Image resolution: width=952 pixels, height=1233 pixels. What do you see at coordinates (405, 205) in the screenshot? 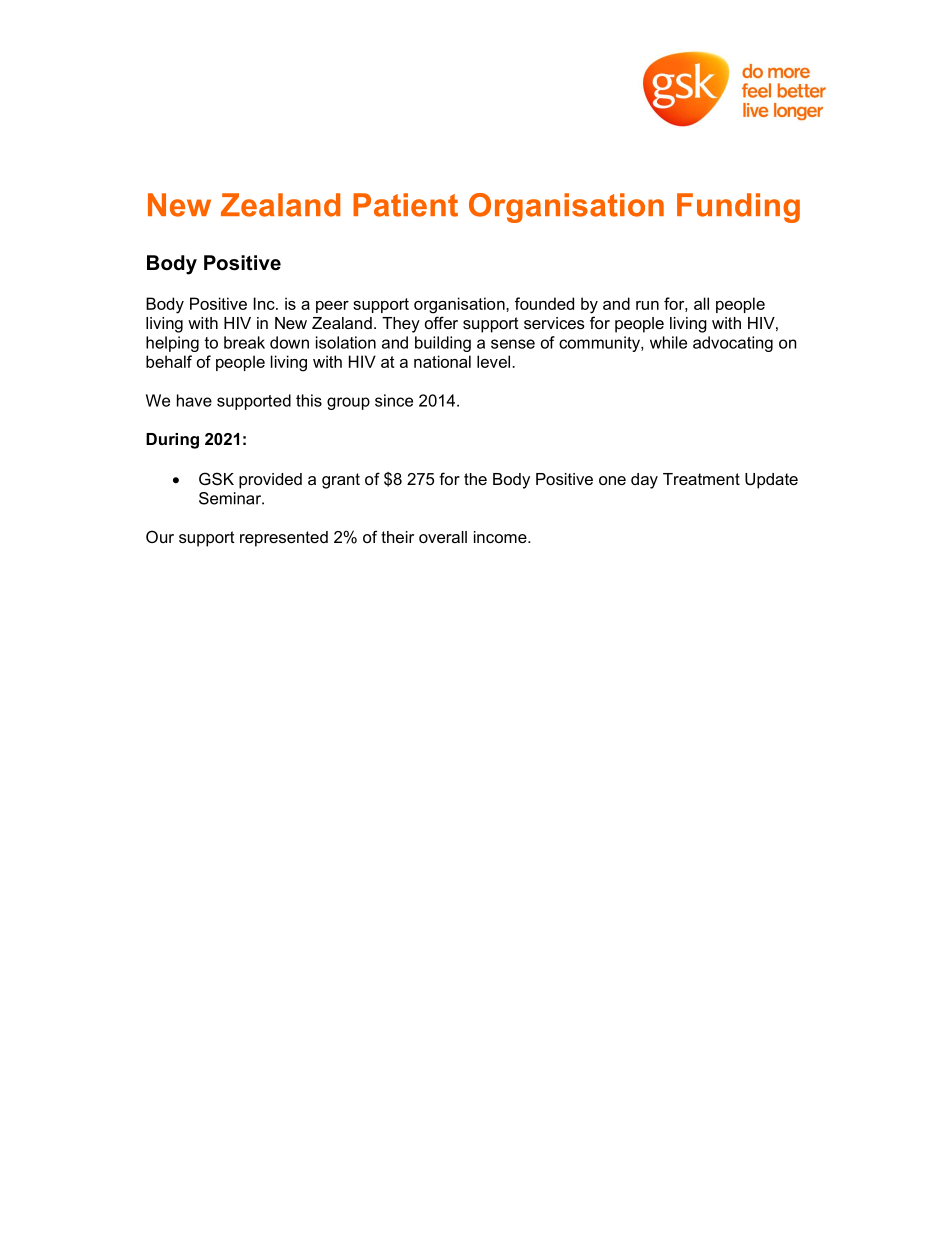
I see `Patient` at bounding box center [405, 205].
